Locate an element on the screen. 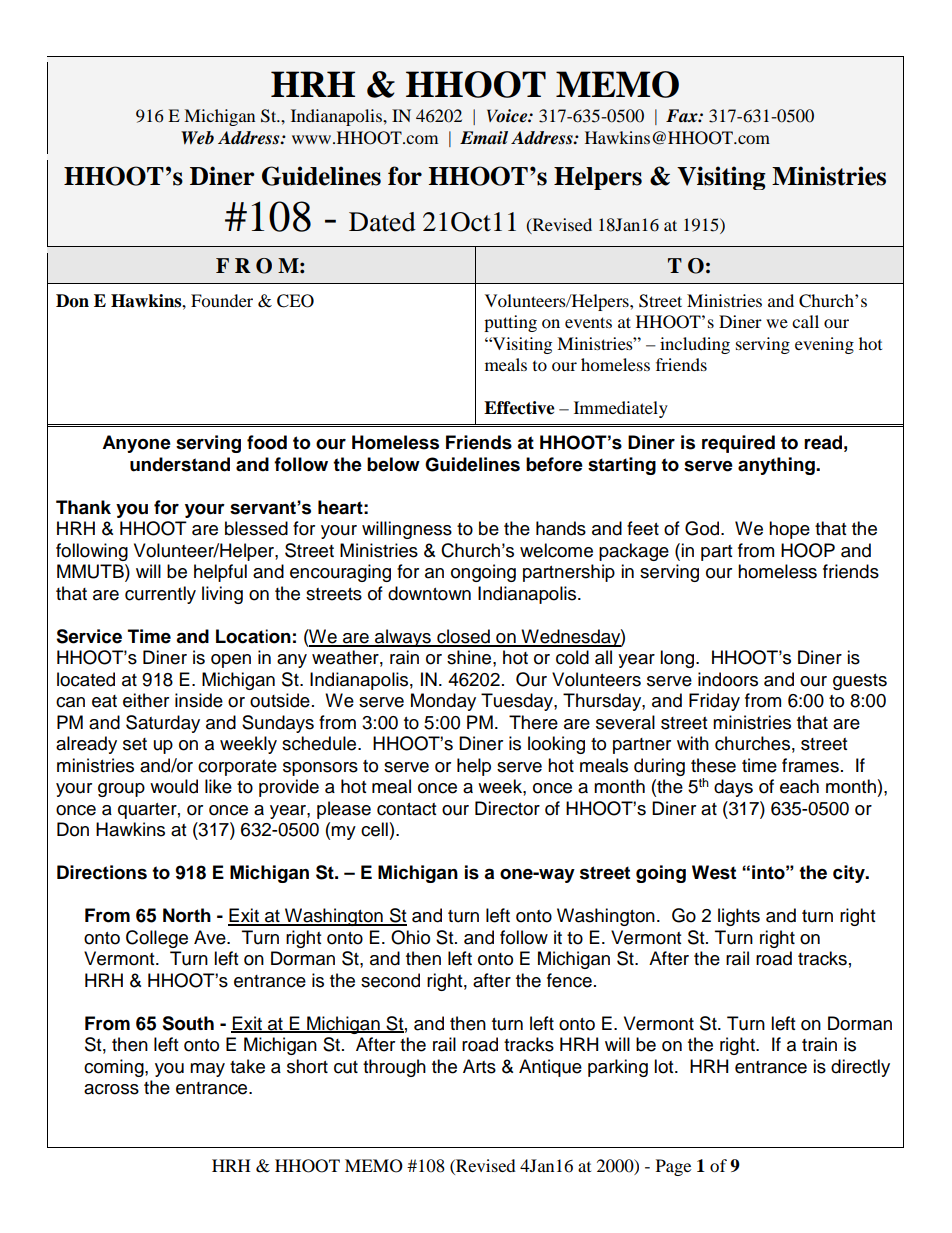 The height and width of the screenshot is (1233, 952). Arts is located at coordinates (479, 1066).
